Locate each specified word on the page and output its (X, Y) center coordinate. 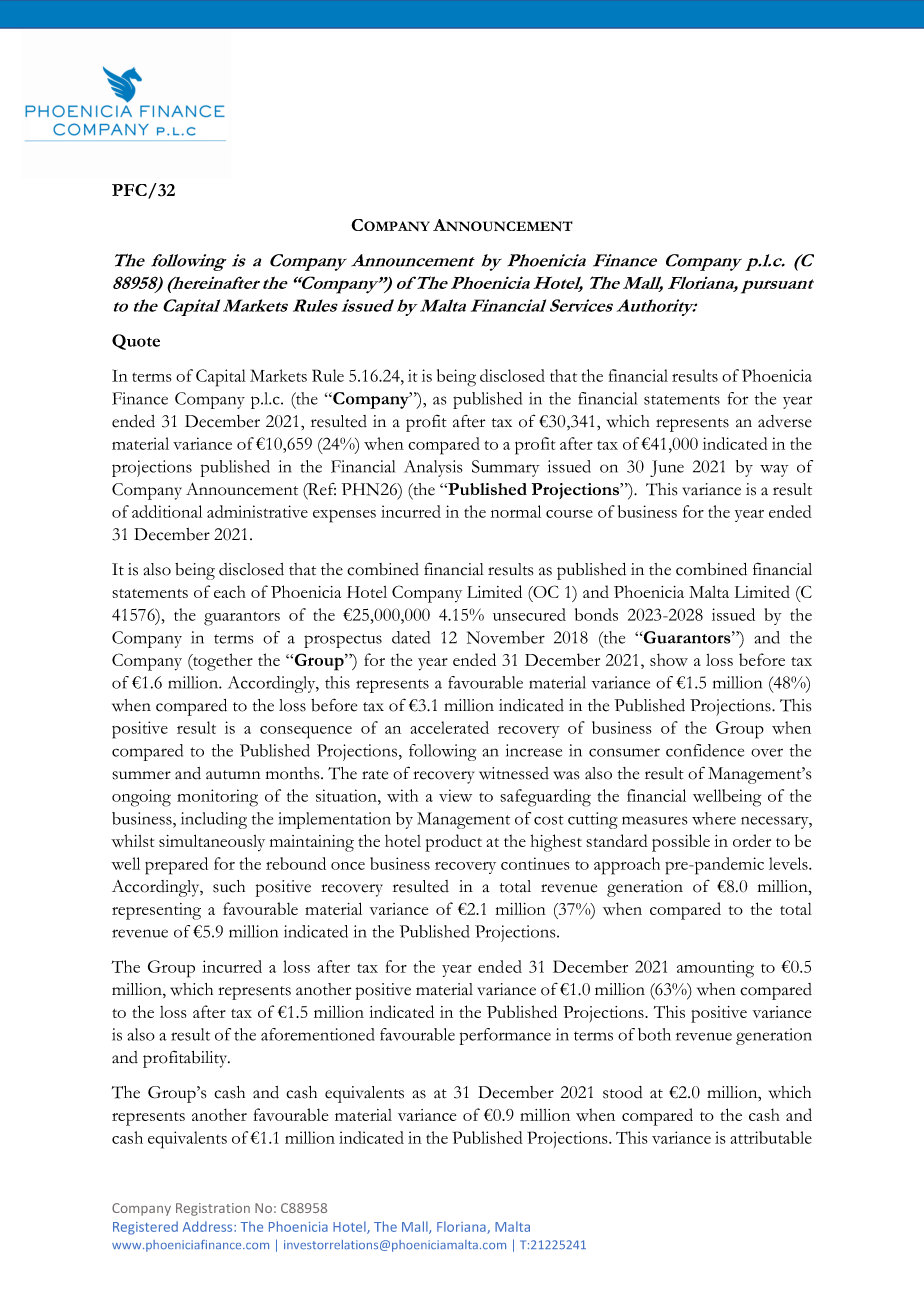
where (714, 818)
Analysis (433, 468)
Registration (213, 1209)
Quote (136, 342)
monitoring (217, 798)
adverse (785, 421)
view (455, 795)
